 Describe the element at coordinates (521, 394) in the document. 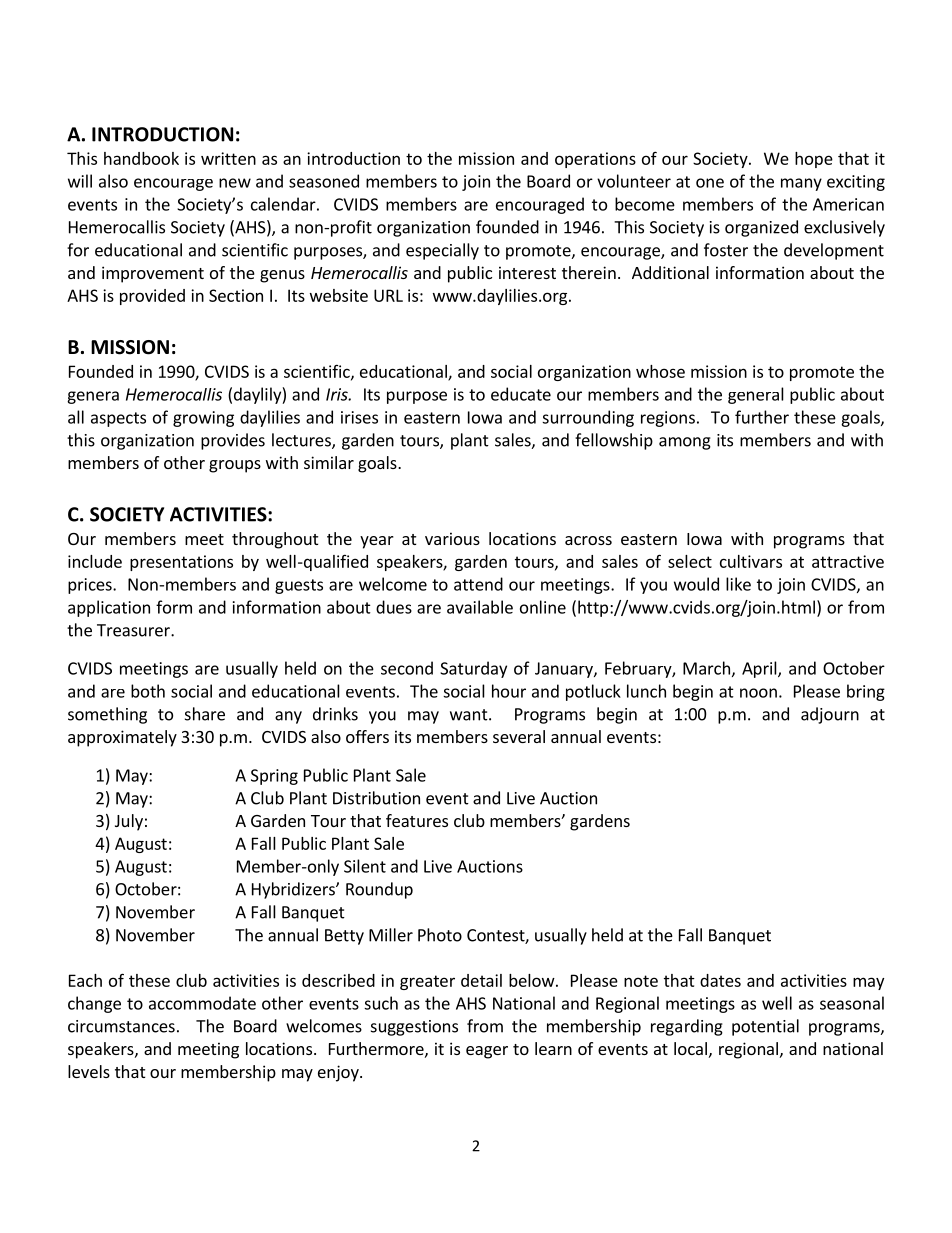

I see `educate` at that location.
